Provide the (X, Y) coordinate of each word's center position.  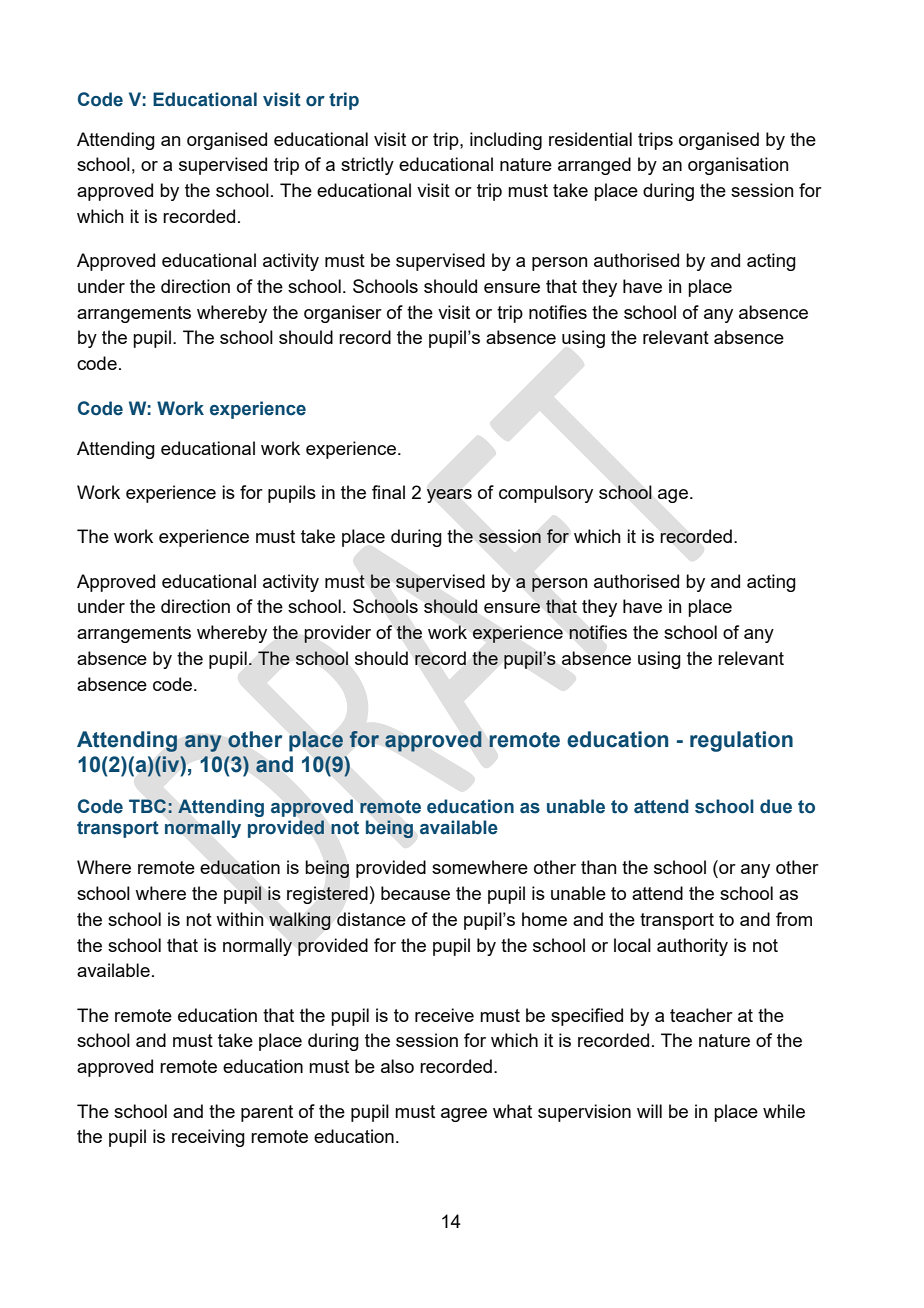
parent (267, 1113)
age (673, 496)
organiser (343, 314)
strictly (367, 166)
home (544, 919)
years (449, 496)
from (794, 919)
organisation (738, 166)
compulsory (546, 494)
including (506, 141)
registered (327, 895)
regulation (741, 741)
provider (337, 634)
